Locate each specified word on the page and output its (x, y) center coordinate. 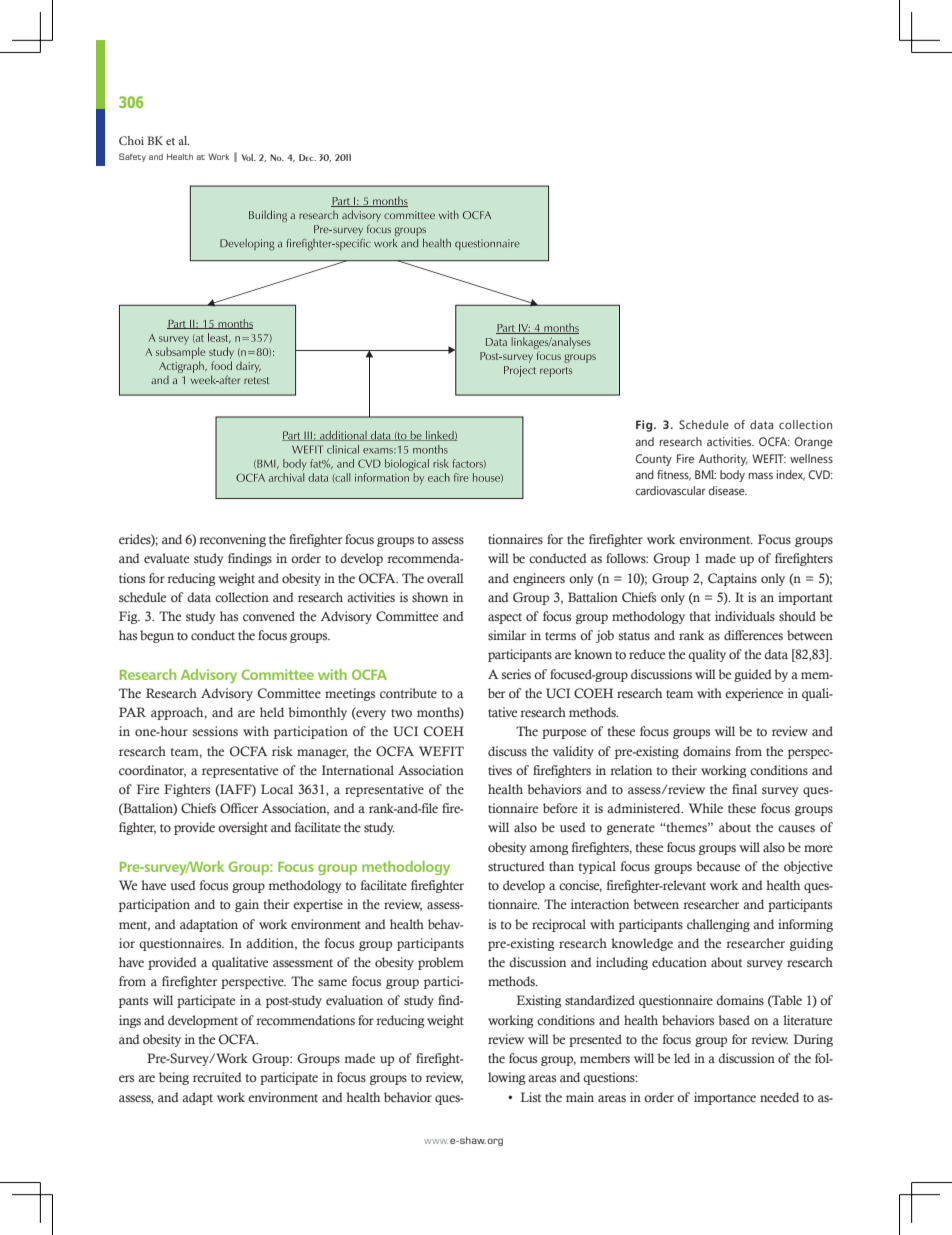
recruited (217, 1077)
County (653, 460)
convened (269, 616)
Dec (307, 157)
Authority (723, 460)
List (531, 1097)
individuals (745, 616)
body (732, 476)
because (718, 866)
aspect (505, 618)
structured (516, 866)
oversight (243, 828)
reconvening (232, 540)
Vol (249, 157)
